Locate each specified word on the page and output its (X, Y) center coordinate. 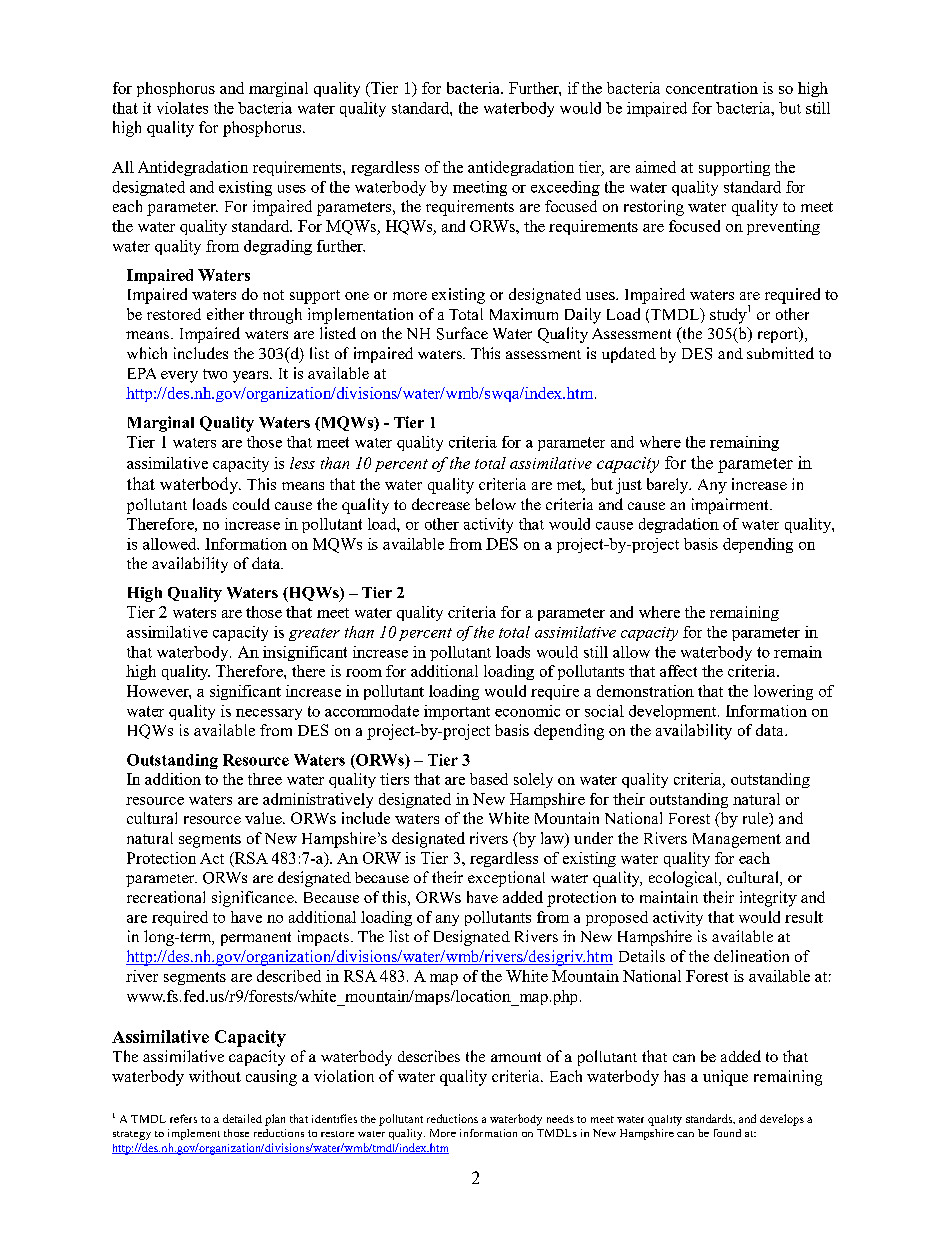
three (265, 779)
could (251, 504)
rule (757, 819)
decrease (441, 504)
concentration (712, 88)
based (489, 779)
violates (182, 108)
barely (669, 486)
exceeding (565, 188)
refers (183, 1118)
